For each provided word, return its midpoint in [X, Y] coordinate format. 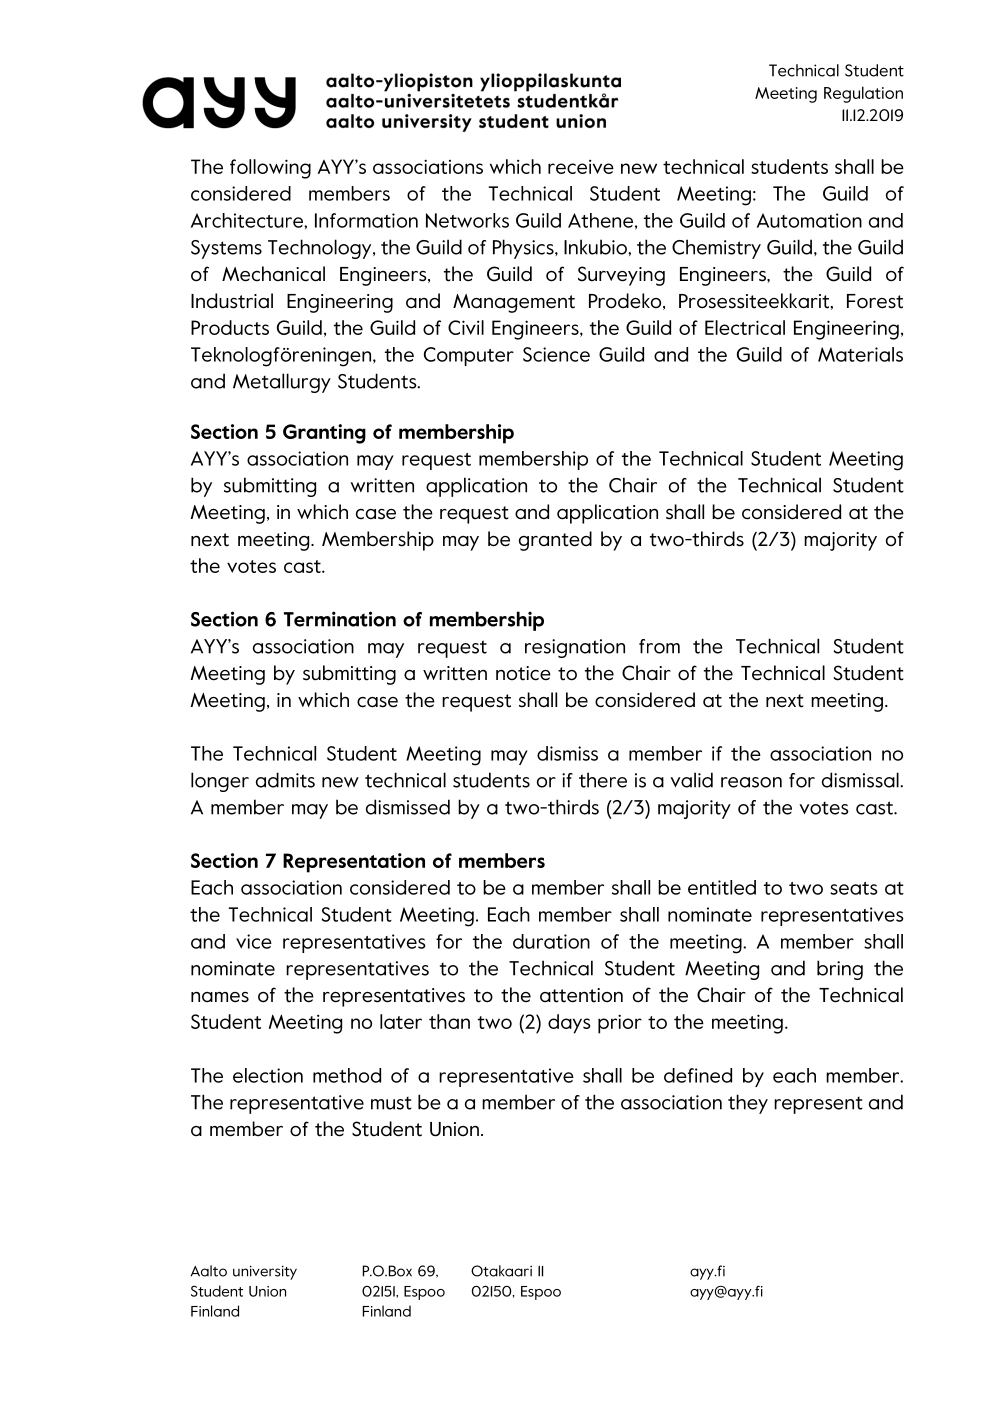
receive [581, 166]
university [265, 1272]
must [391, 1103]
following [270, 169]
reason [751, 782]
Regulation [863, 94]
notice [523, 673]
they [748, 1104]
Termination [340, 619]
